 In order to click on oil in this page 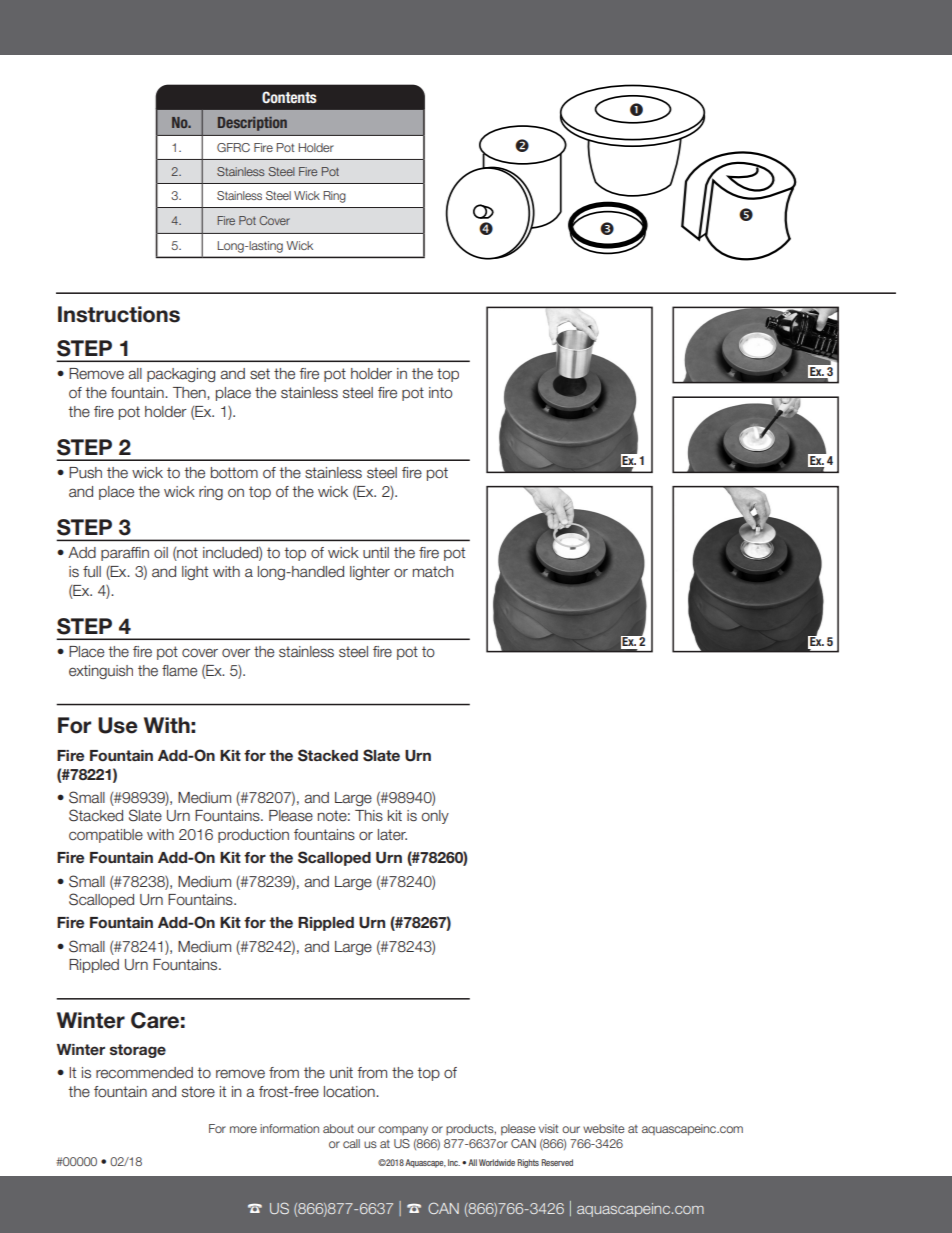, I will do `click(161, 553)`.
